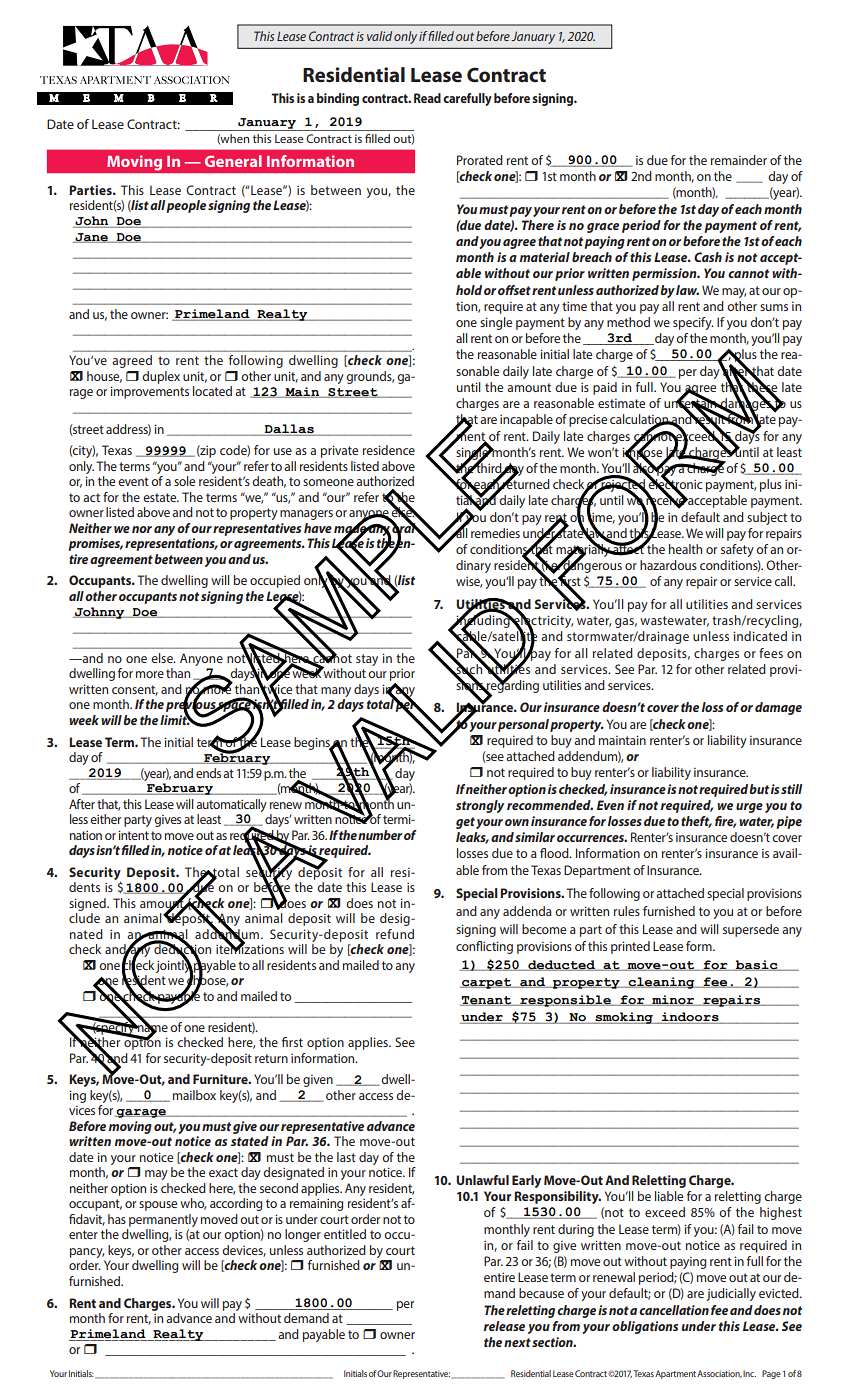 This screenshot has height=1400, width=849. What do you see at coordinates (427, 98) in the screenshot?
I see `Read` at bounding box center [427, 98].
